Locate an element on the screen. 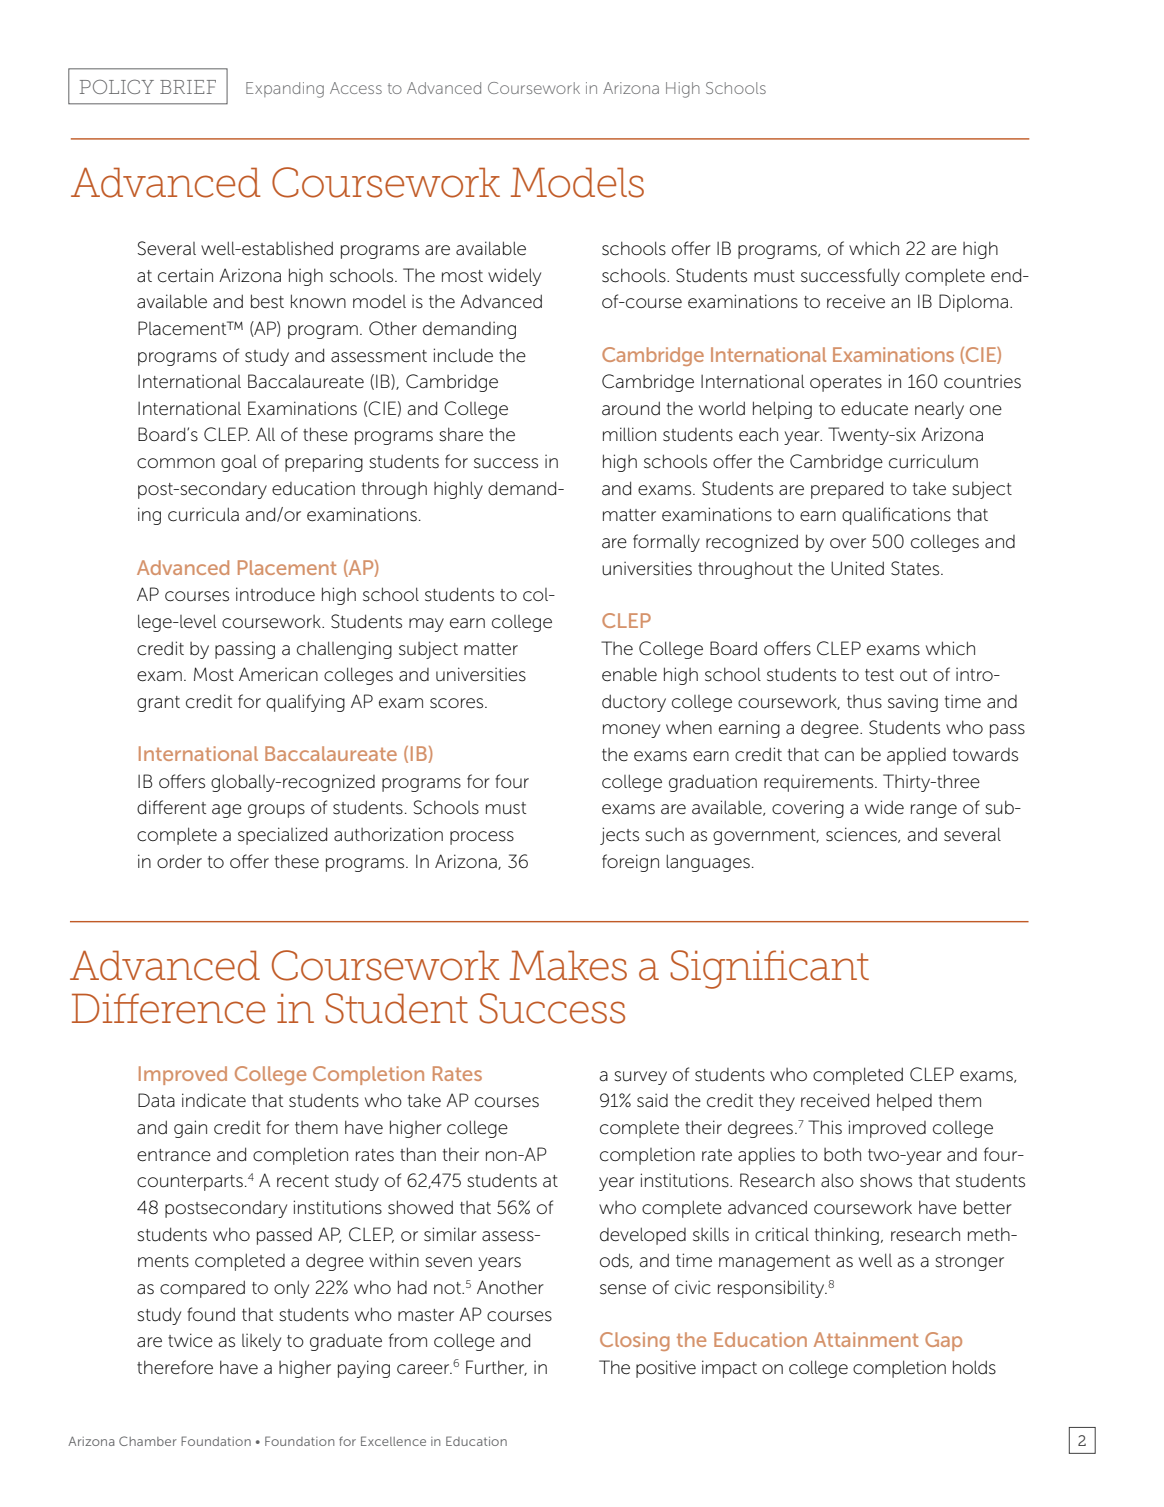 The image size is (1164, 1507). money is located at coordinates (631, 731).
